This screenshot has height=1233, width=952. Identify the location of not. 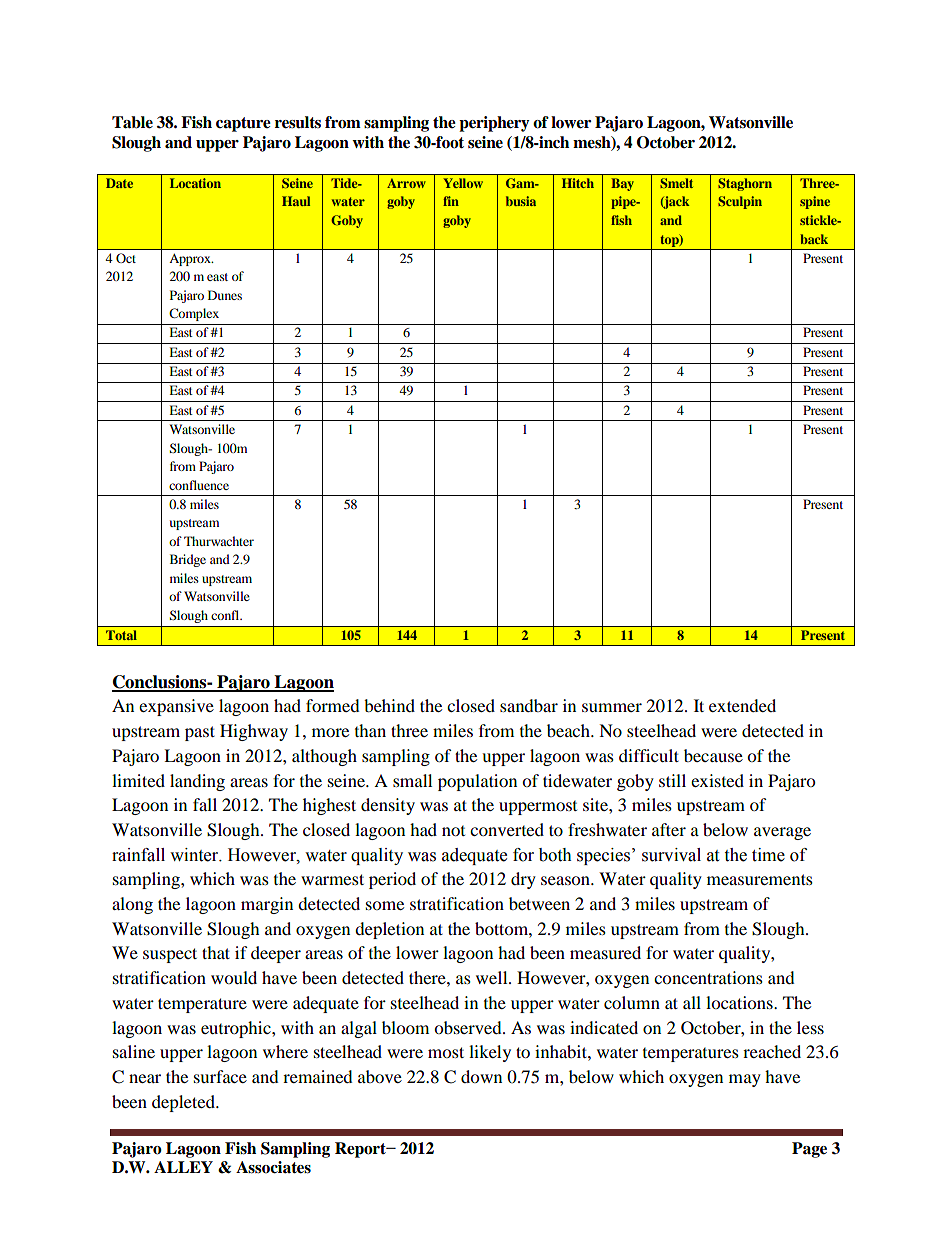
(453, 831).
